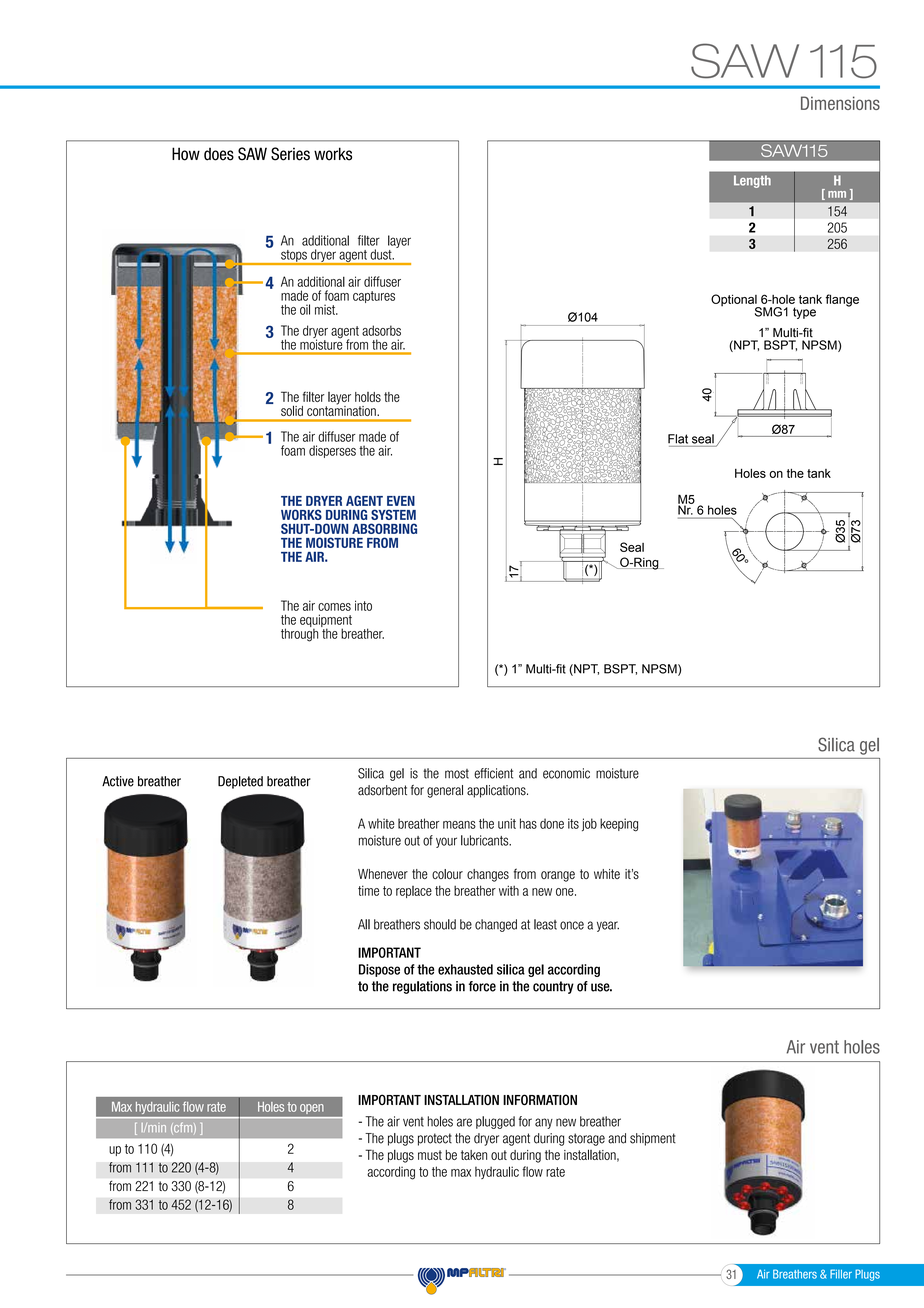 This screenshot has width=924, height=1308. Describe the element at coordinates (619, 825) in the screenshot. I see `keeping` at that location.
